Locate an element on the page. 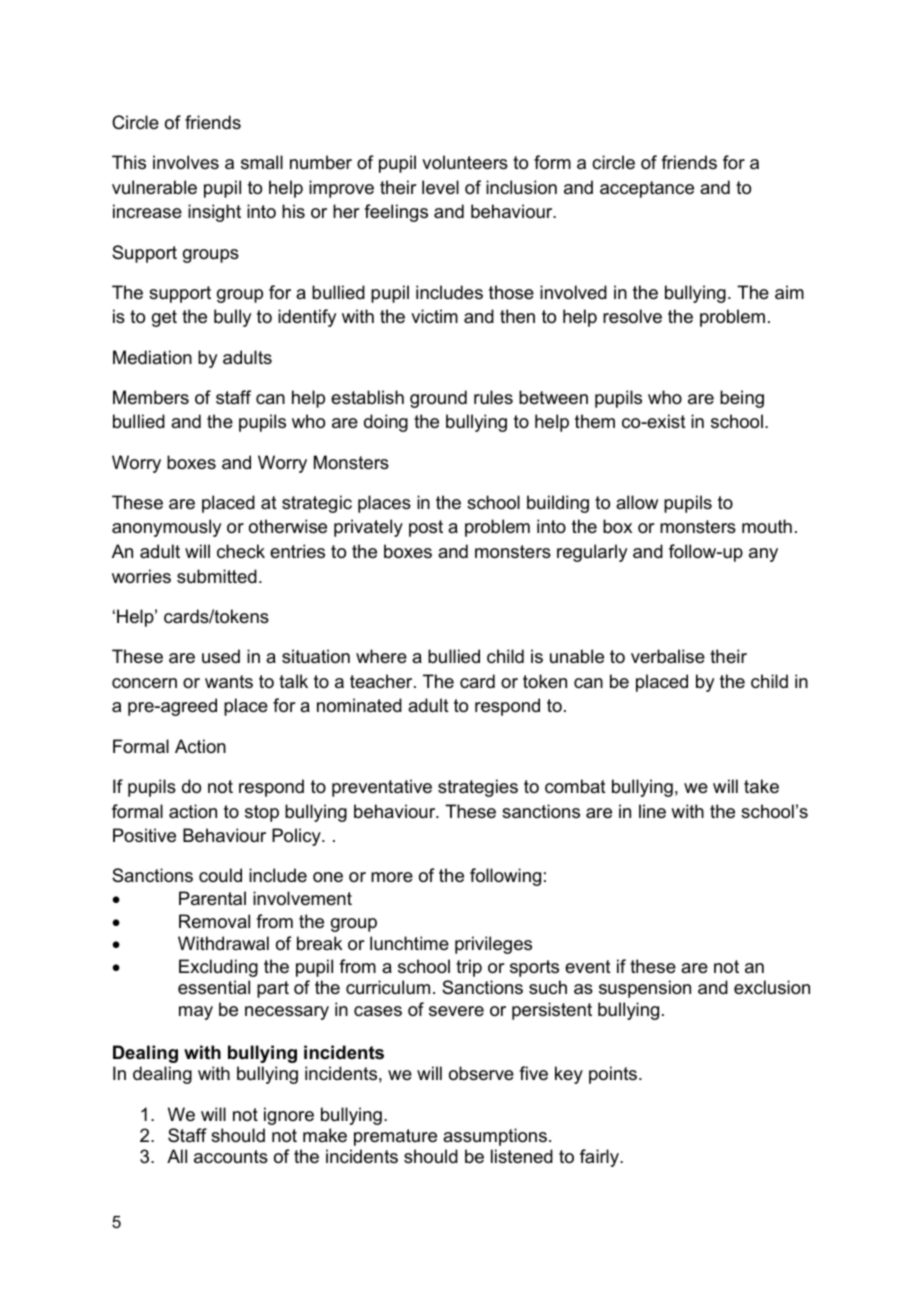  used is located at coordinates (221, 656).
